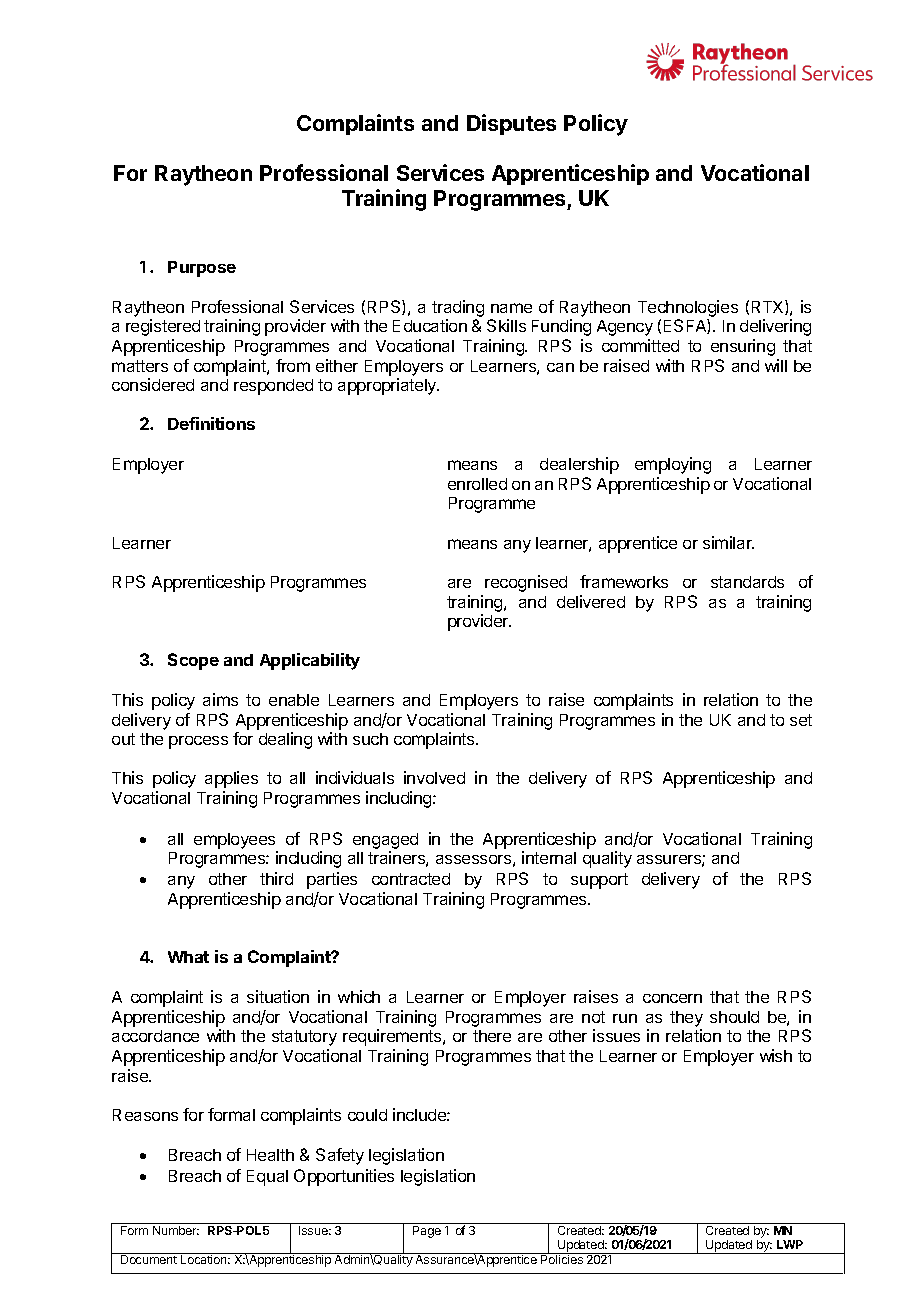  Describe the element at coordinates (801, 720) in the document. I see `set` at that location.
